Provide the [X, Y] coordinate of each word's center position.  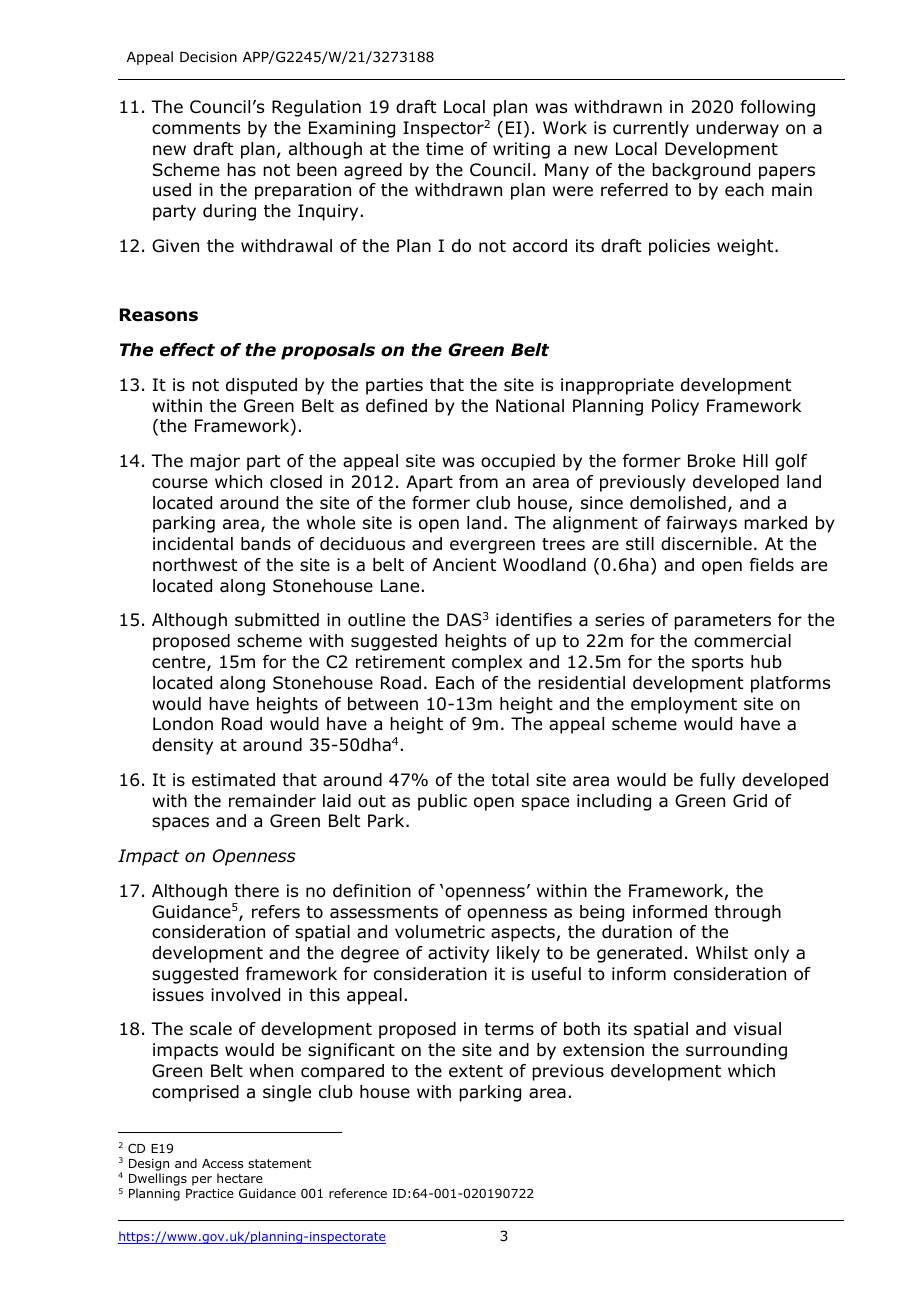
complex [487, 663]
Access [222, 1163]
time [444, 149]
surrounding [736, 1051]
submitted [277, 620]
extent [476, 1071]
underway [737, 129]
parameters [722, 622]
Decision [208, 57]
